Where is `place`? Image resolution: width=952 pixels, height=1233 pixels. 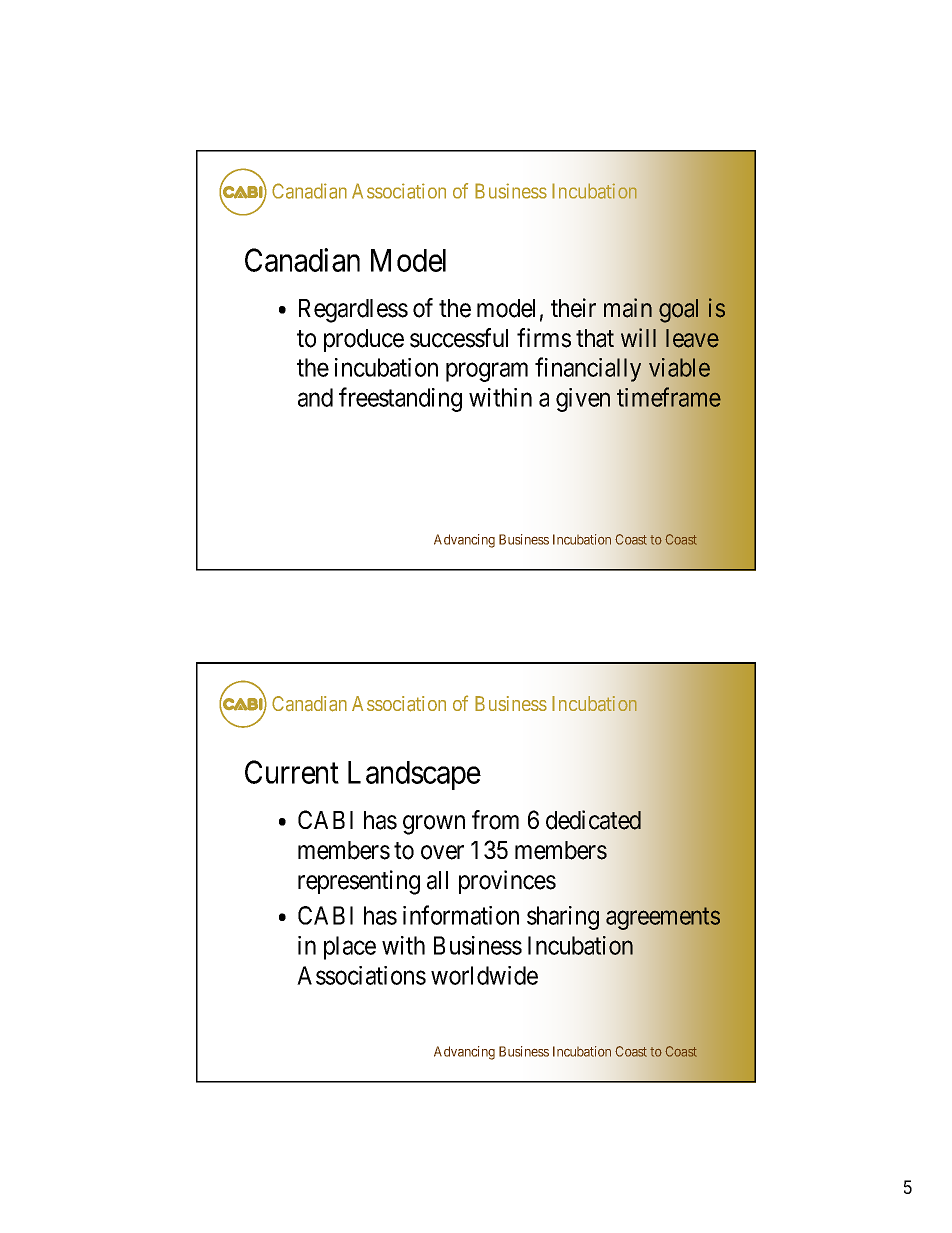
place is located at coordinates (350, 948).
